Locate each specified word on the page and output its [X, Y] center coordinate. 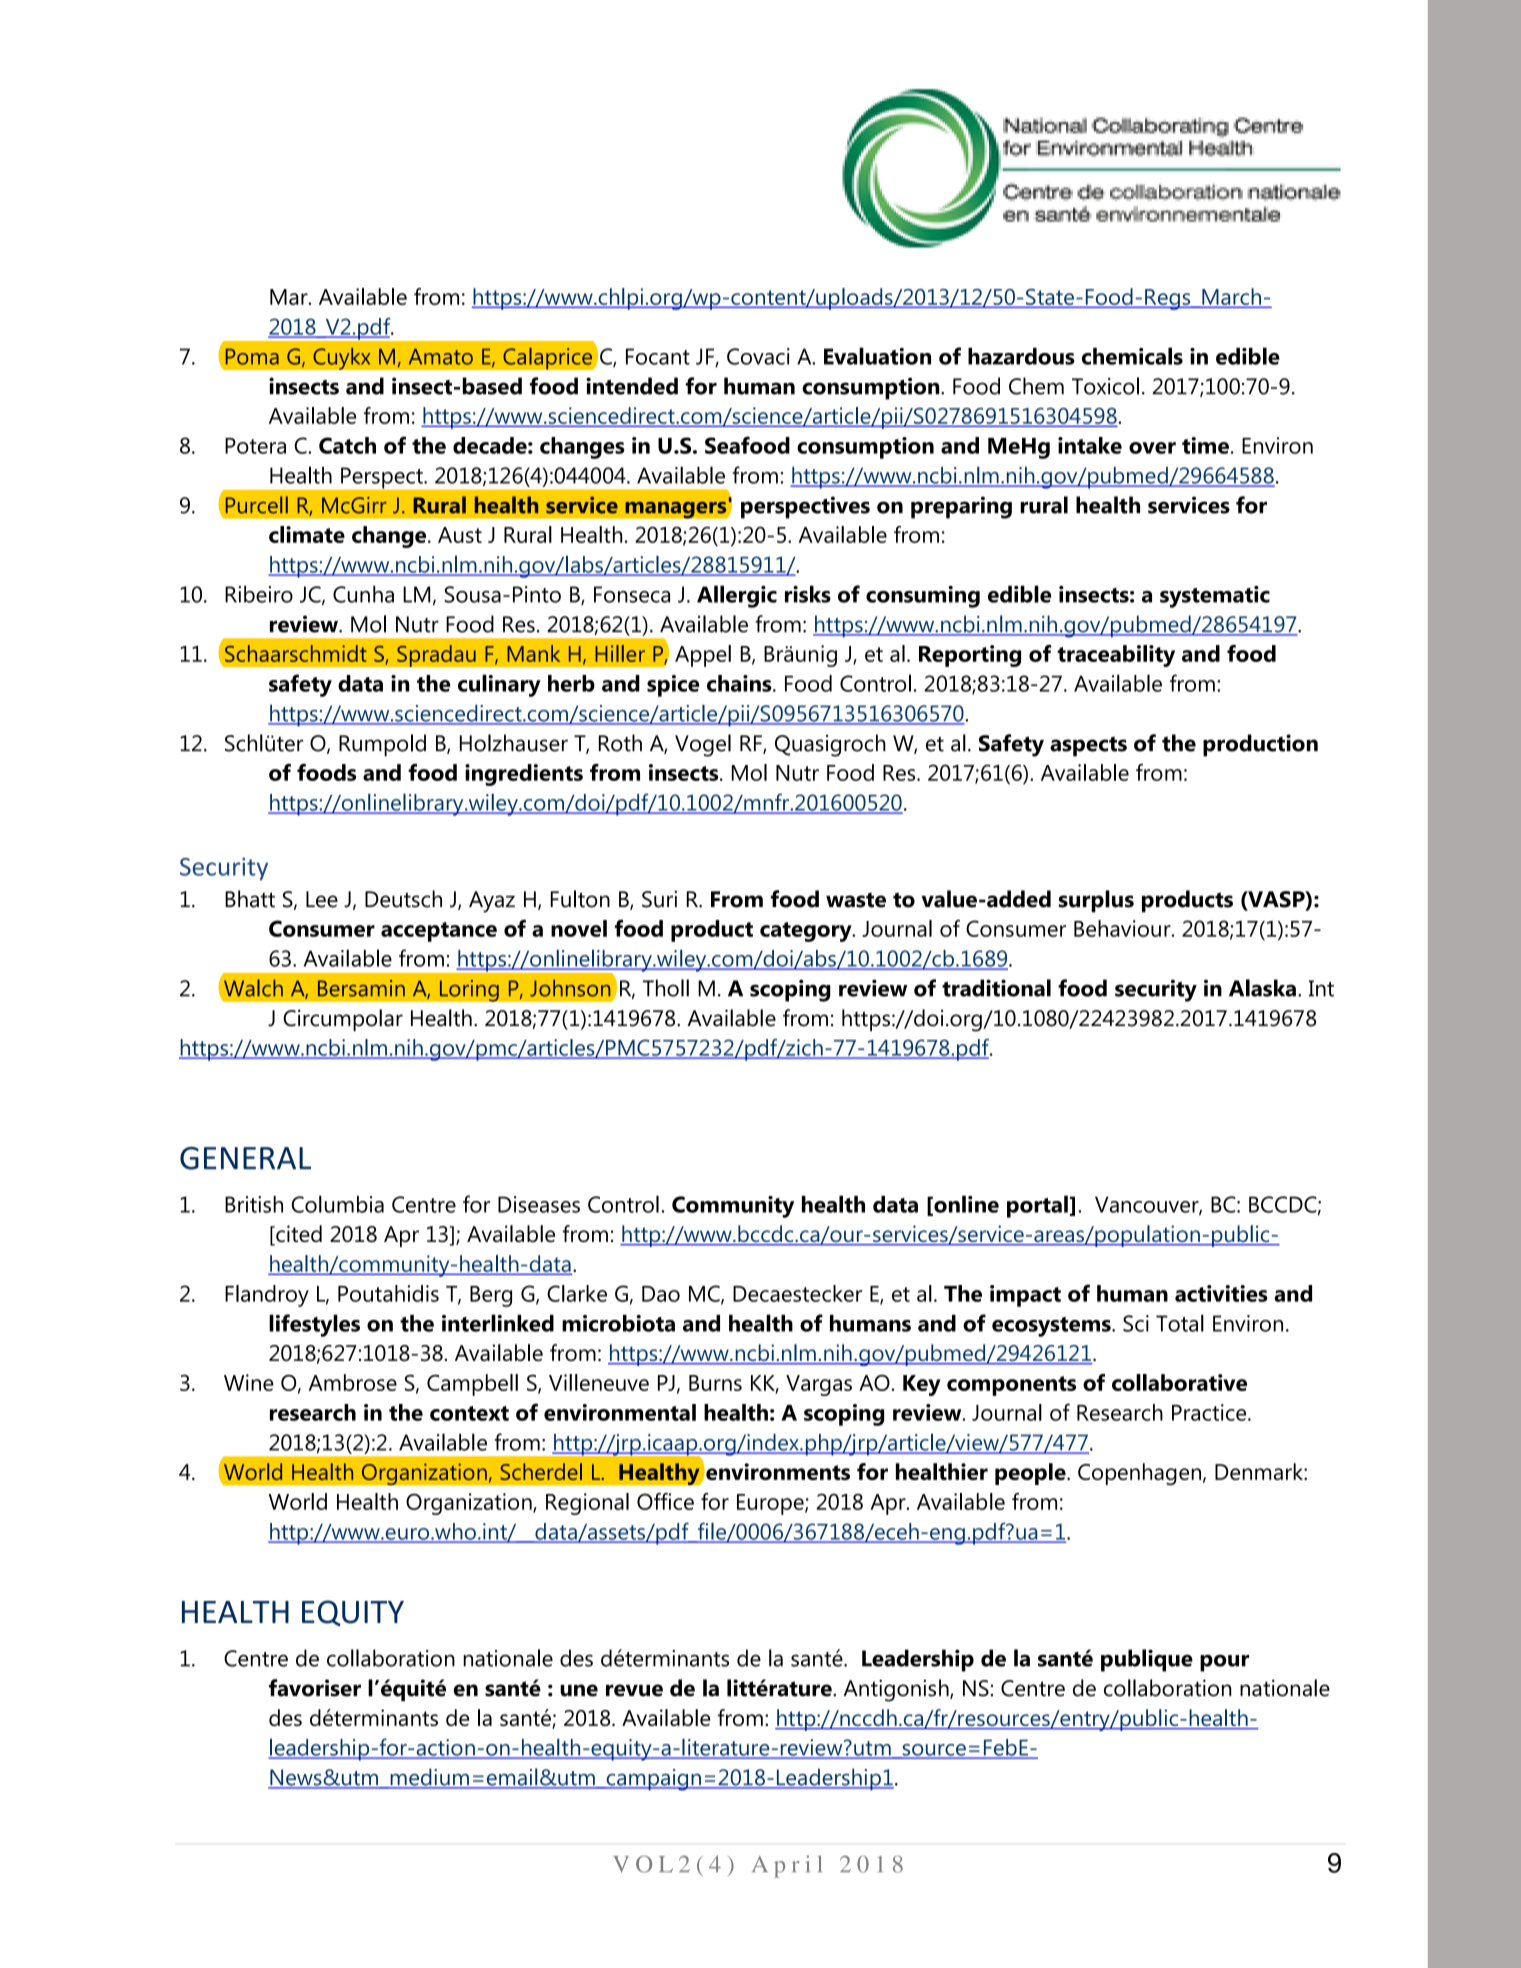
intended [632, 386]
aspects [1088, 746]
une [579, 1690]
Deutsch [403, 899]
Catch [347, 445]
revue [634, 1690]
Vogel [703, 745]
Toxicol [1105, 386]
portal [1037, 1206]
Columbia [337, 1204]
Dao [661, 1294]
